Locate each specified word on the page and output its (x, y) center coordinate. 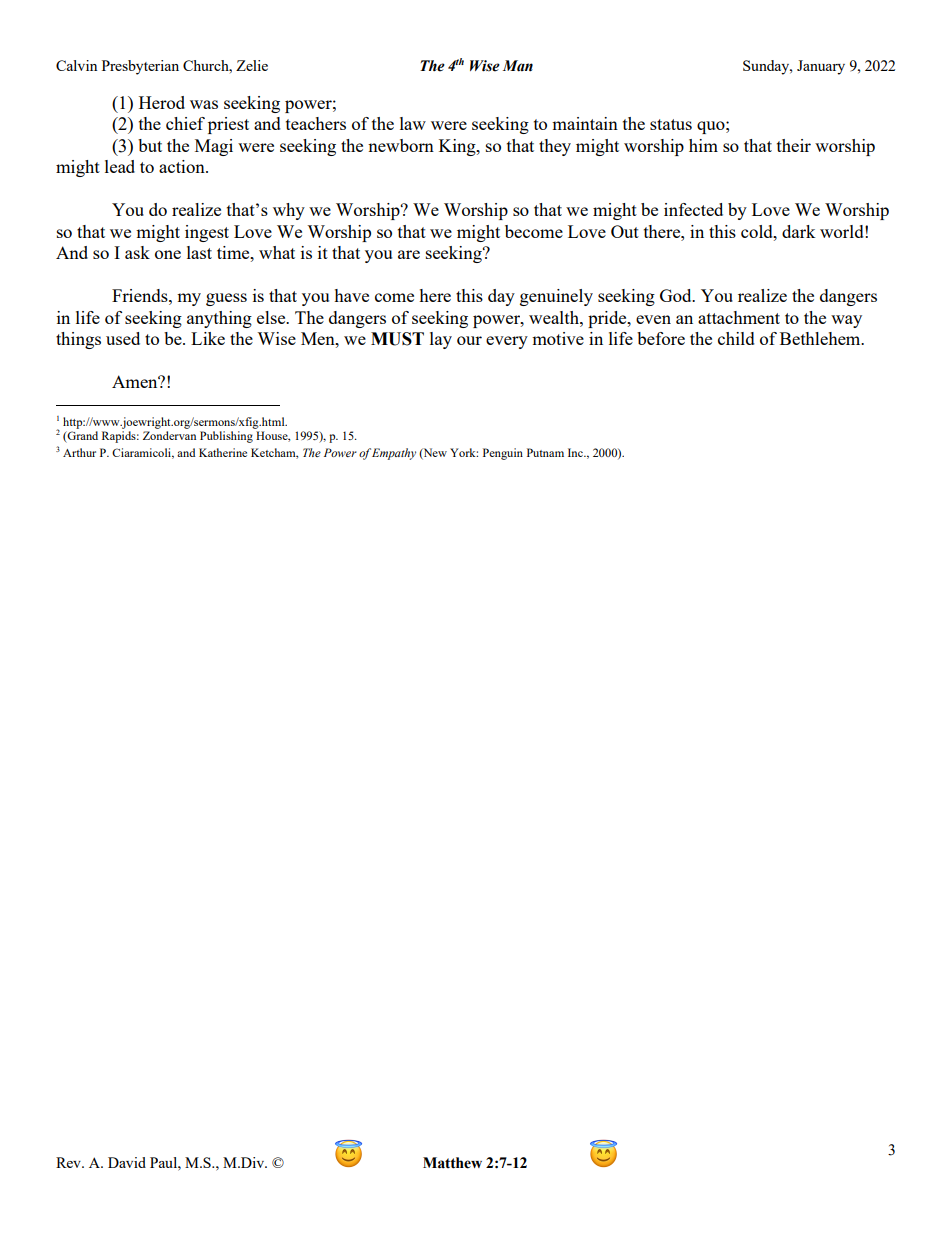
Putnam (545, 452)
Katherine (223, 452)
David (127, 1162)
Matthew (452, 1163)
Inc (576, 452)
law (413, 123)
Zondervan (169, 435)
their (794, 145)
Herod (162, 102)
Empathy (394, 454)
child (736, 338)
